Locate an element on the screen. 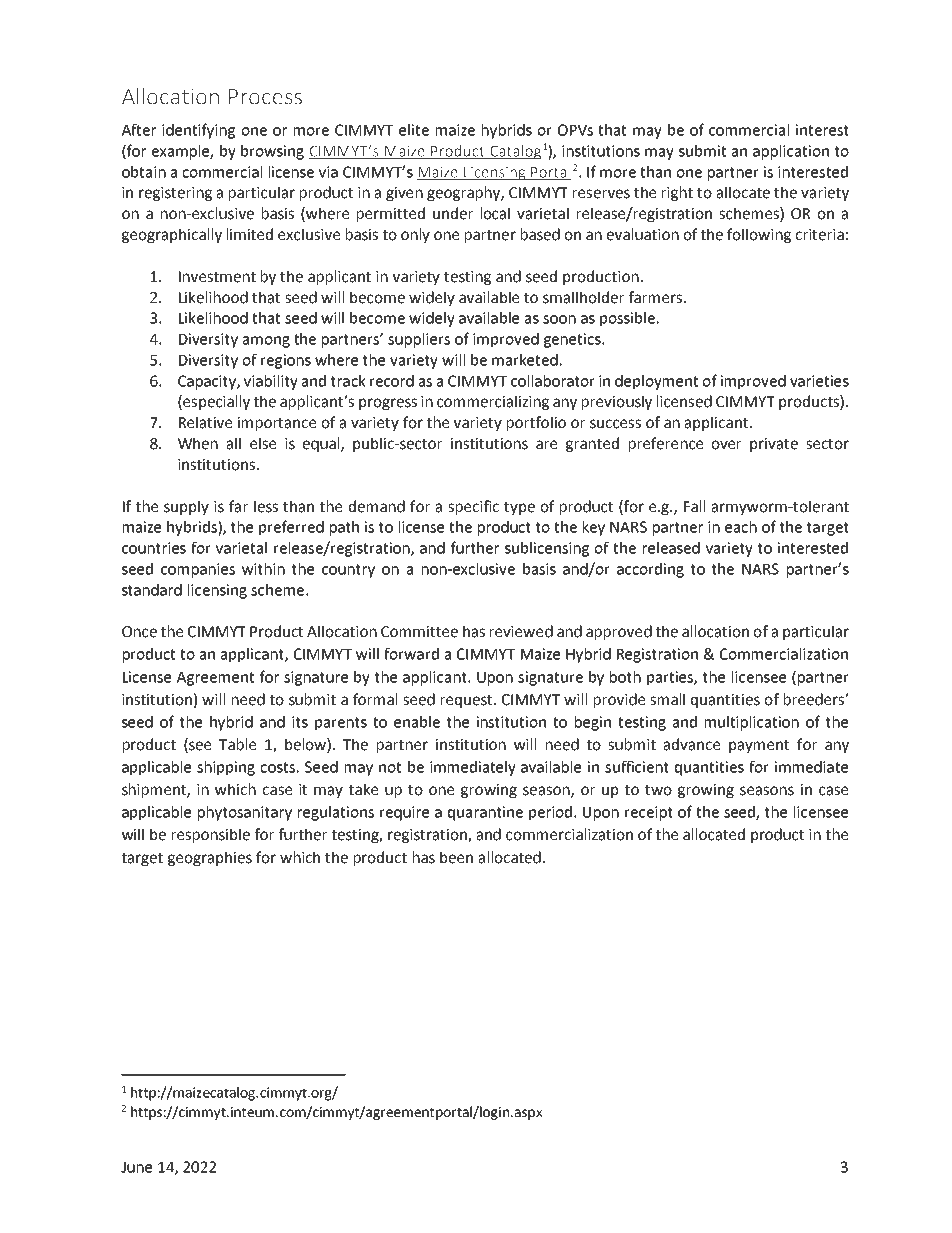  been is located at coordinates (456, 857).
